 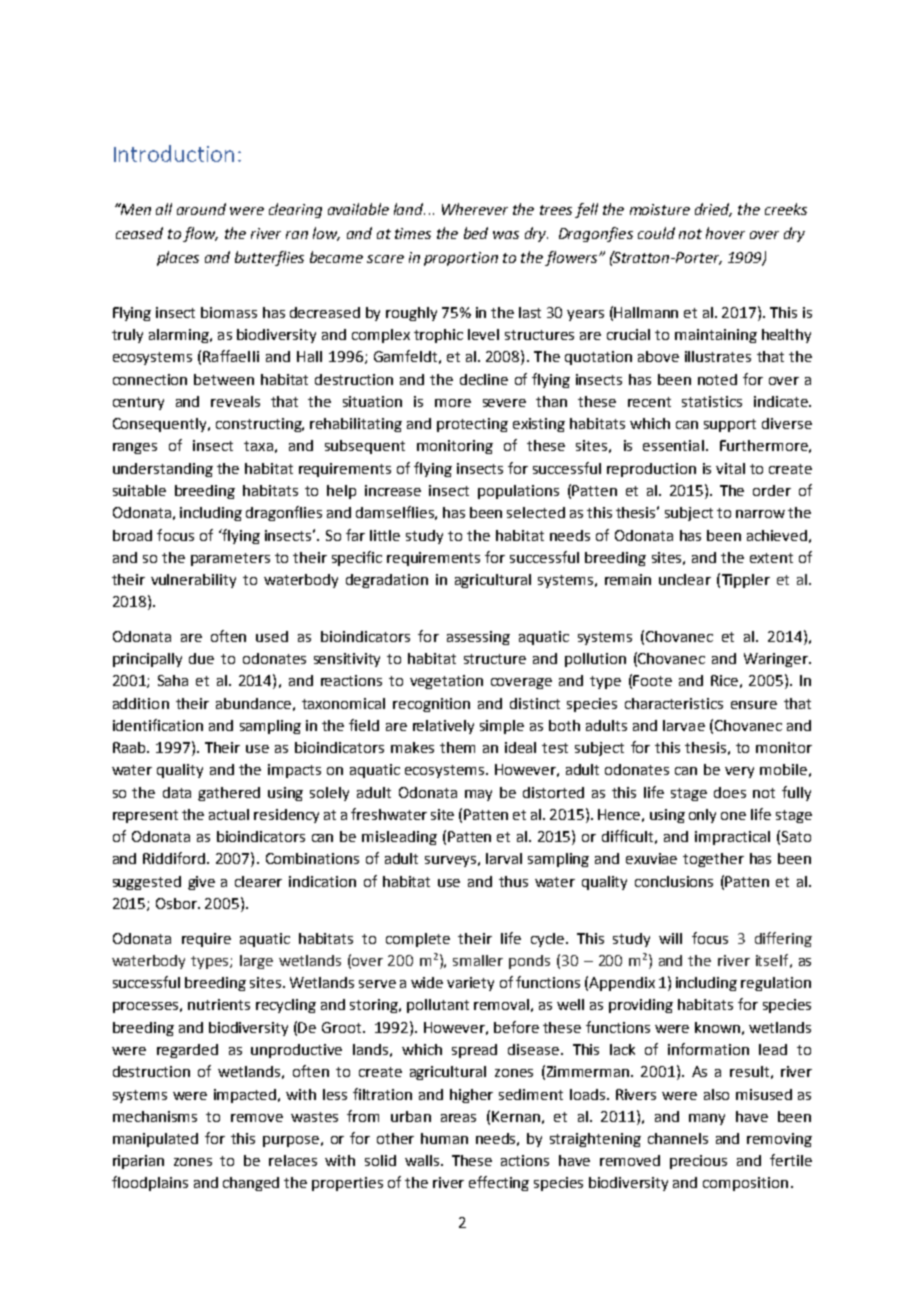 I want to click on may, so click(x=478, y=795).
